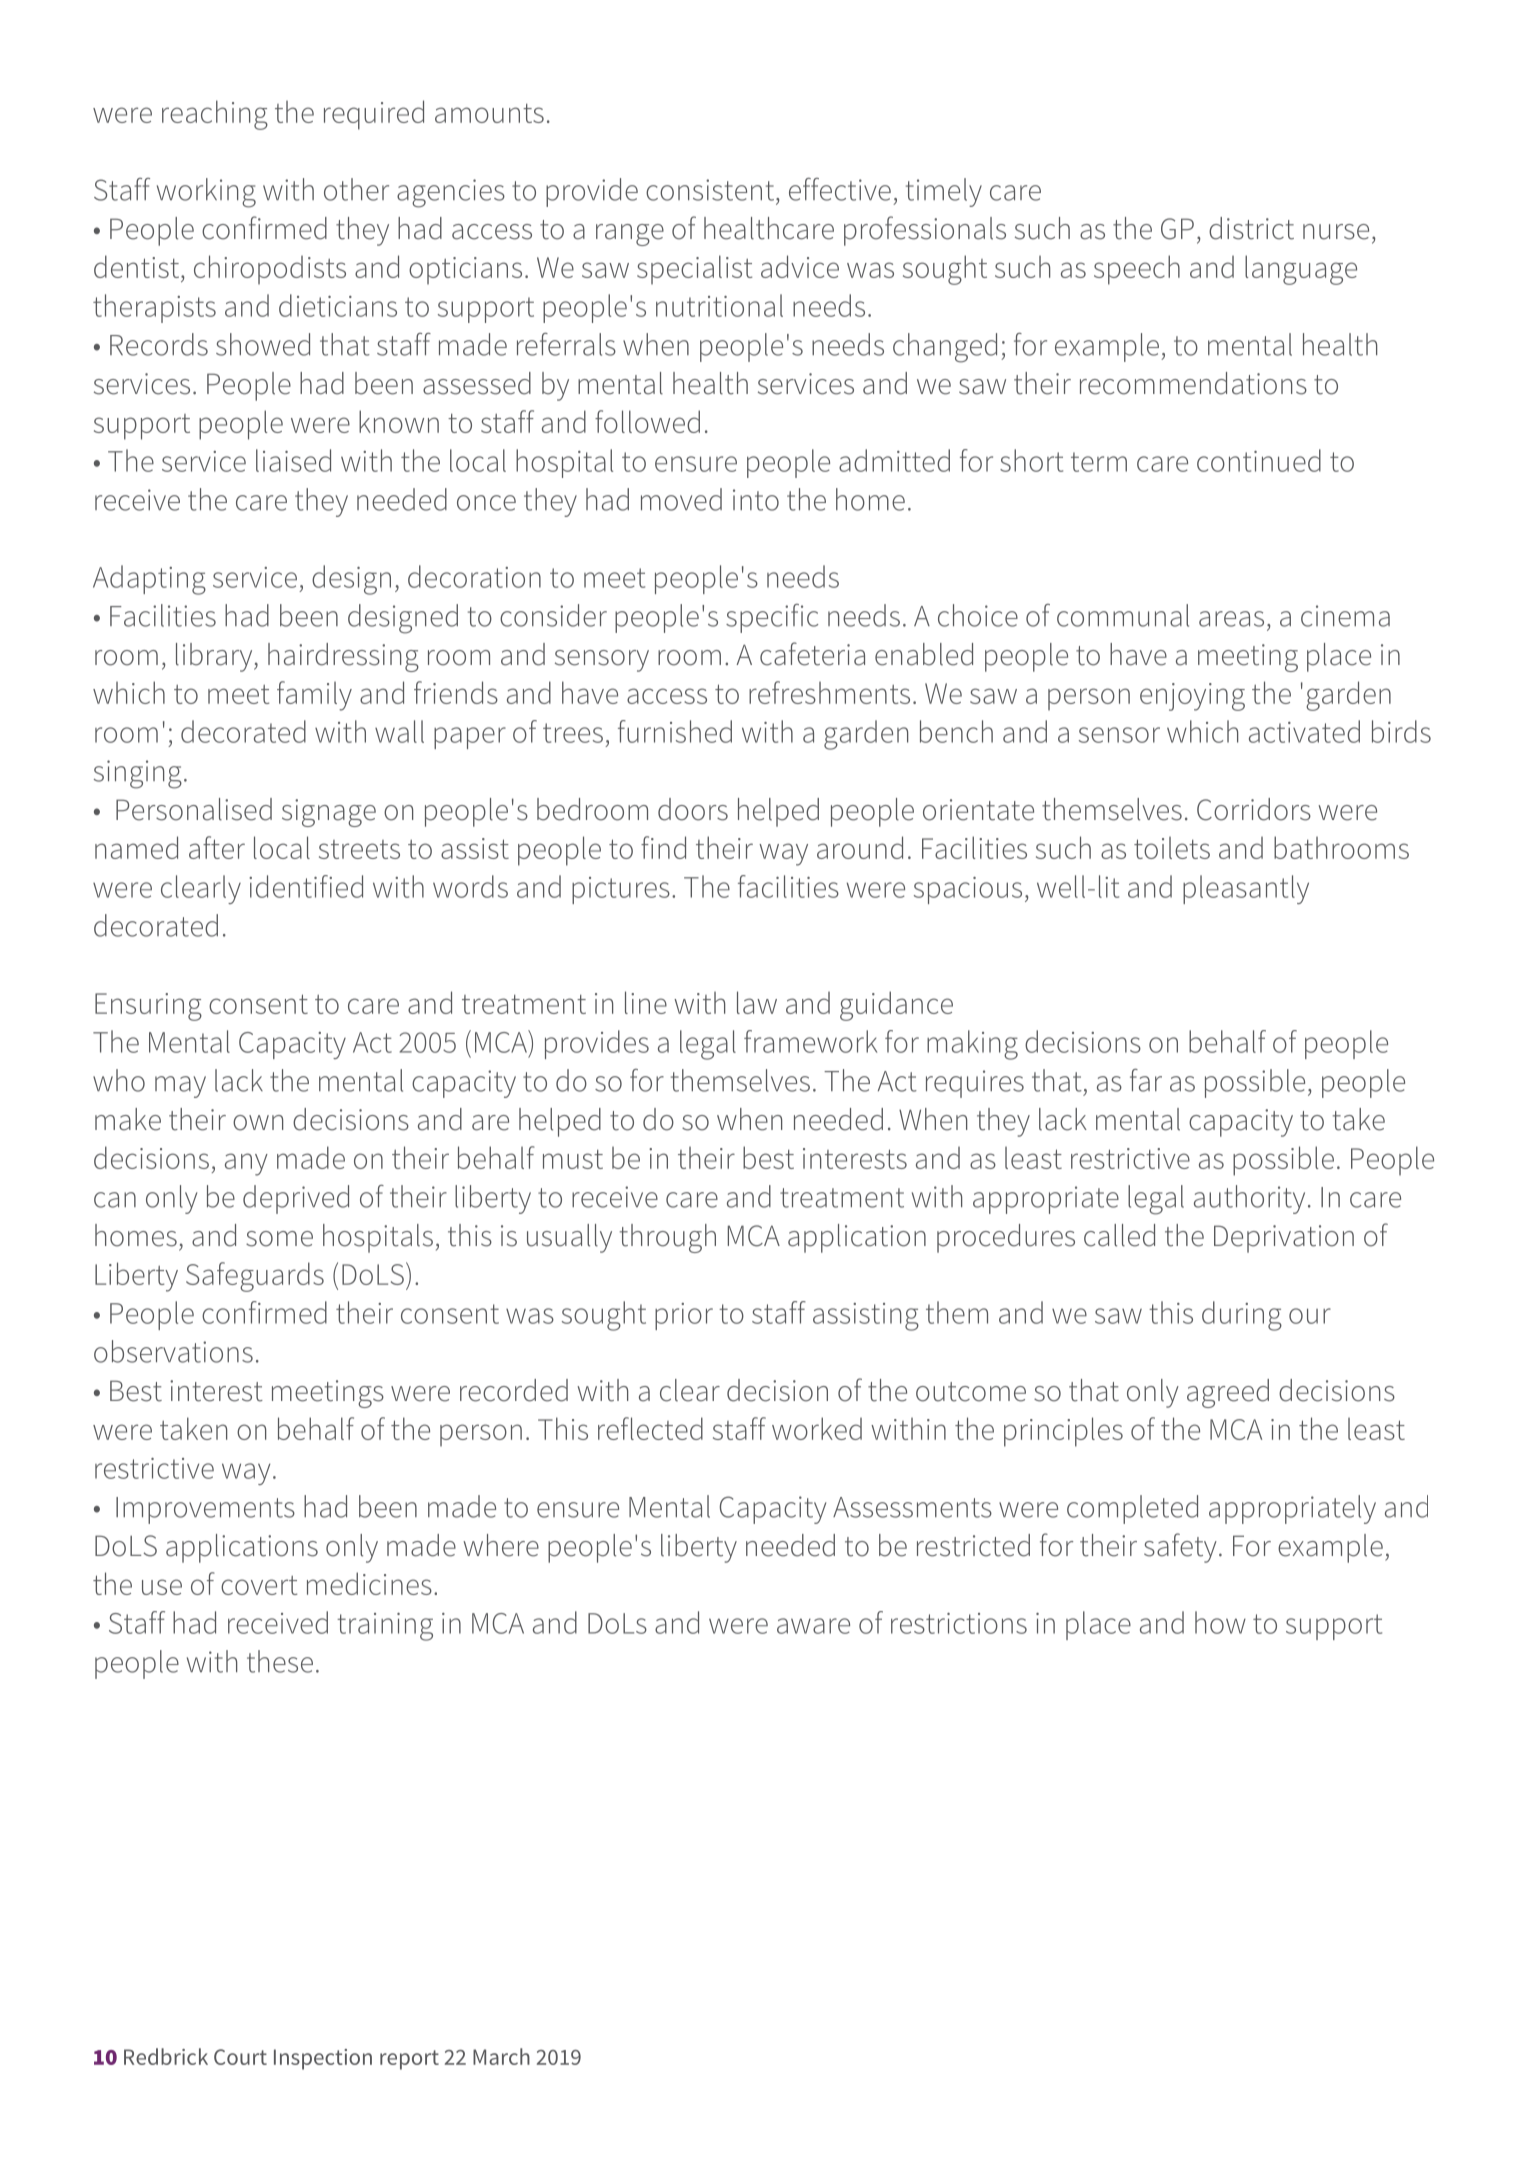 The height and width of the screenshot is (2162, 1529). What do you see at coordinates (1251, 228) in the screenshot?
I see `district` at bounding box center [1251, 228].
